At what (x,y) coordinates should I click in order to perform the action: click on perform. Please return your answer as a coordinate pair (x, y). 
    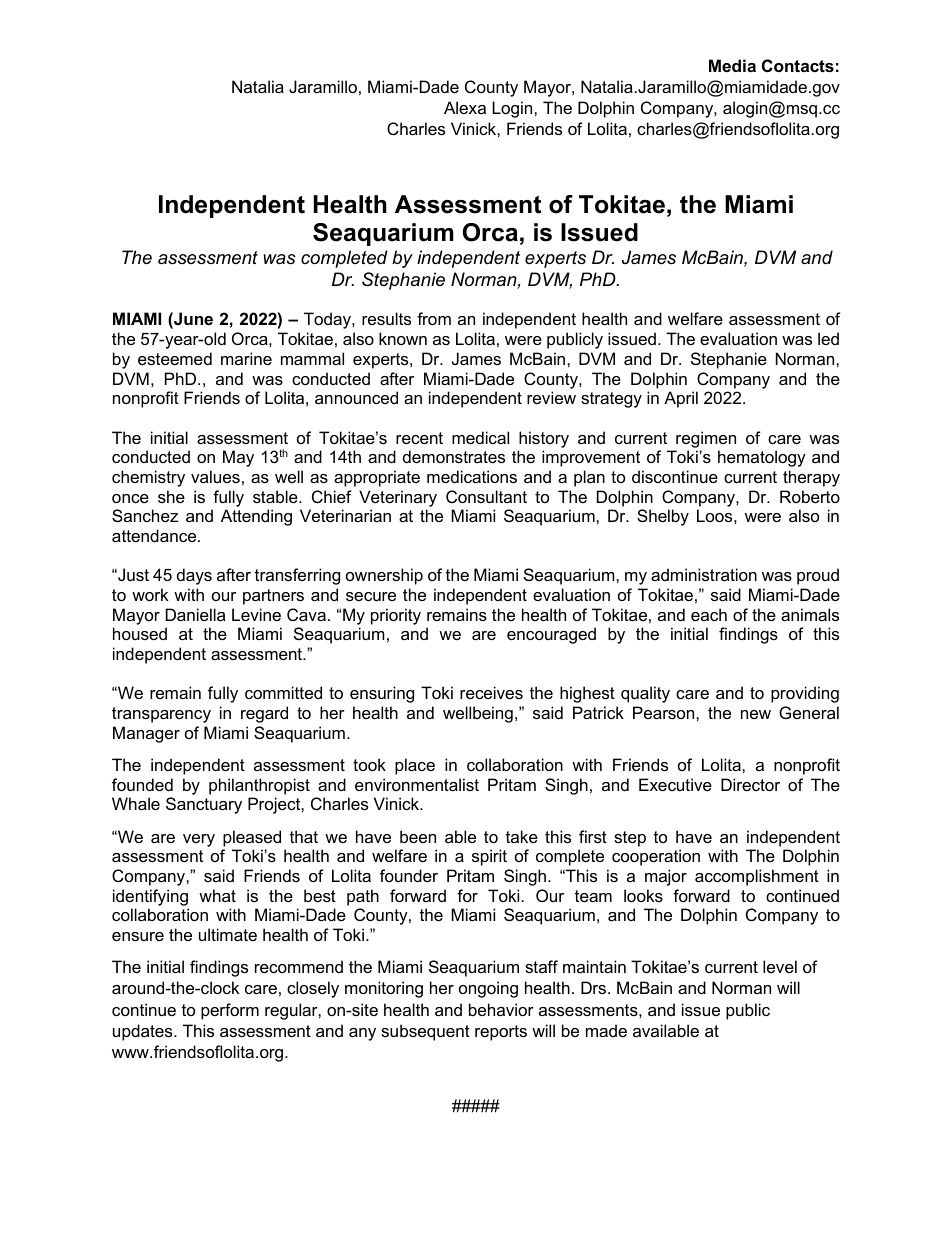
    Looking at the image, I should click on (230, 1011).
